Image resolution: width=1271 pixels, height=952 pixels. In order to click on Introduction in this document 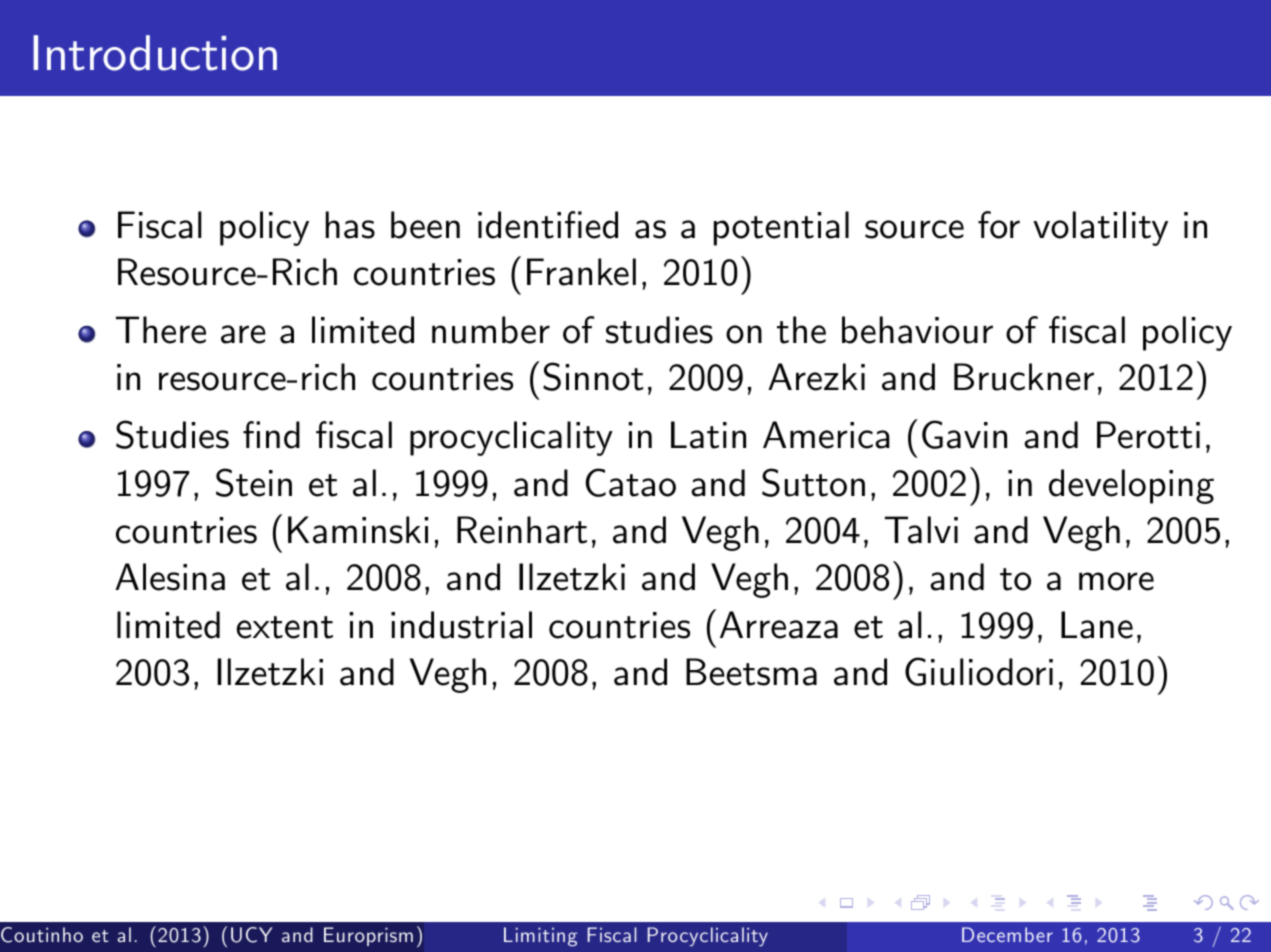, I will do `click(155, 53)`.
